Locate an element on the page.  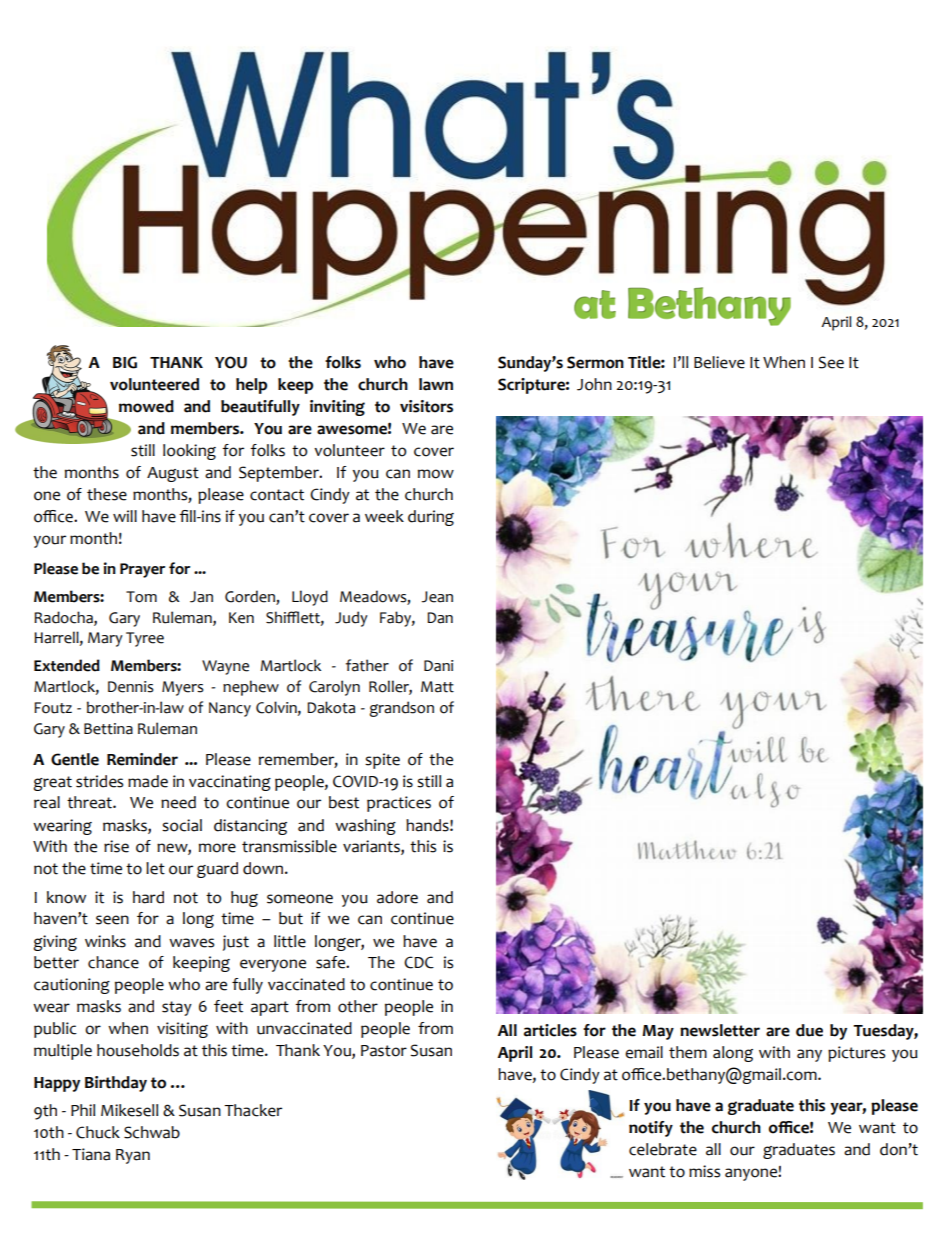
Believe is located at coordinates (719, 362).
